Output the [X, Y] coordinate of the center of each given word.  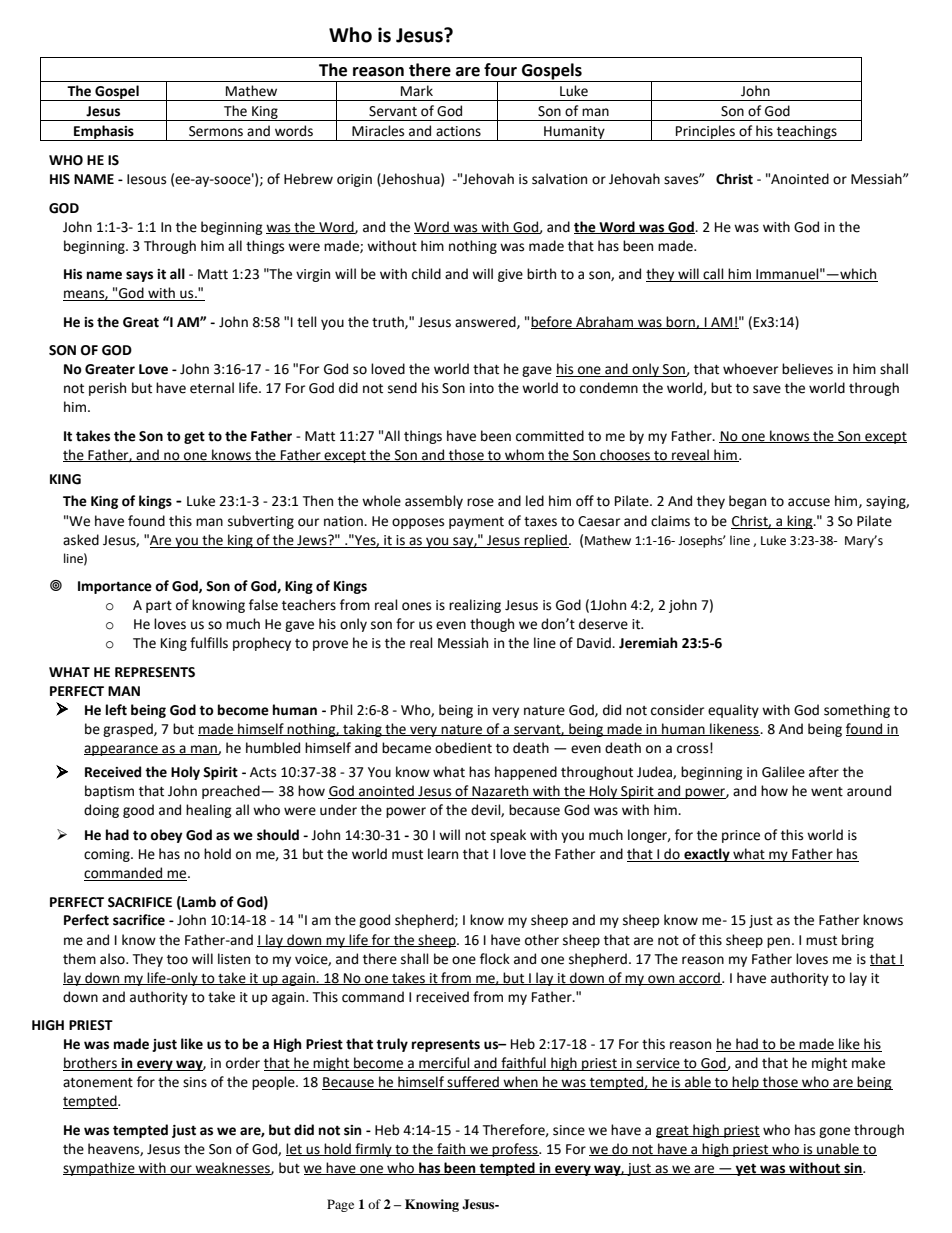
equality [733, 711]
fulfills [209, 643]
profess [515, 1150]
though [492, 625]
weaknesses [232, 1168]
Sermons [216, 131]
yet [746, 1170]
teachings [807, 133]
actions [458, 131]
